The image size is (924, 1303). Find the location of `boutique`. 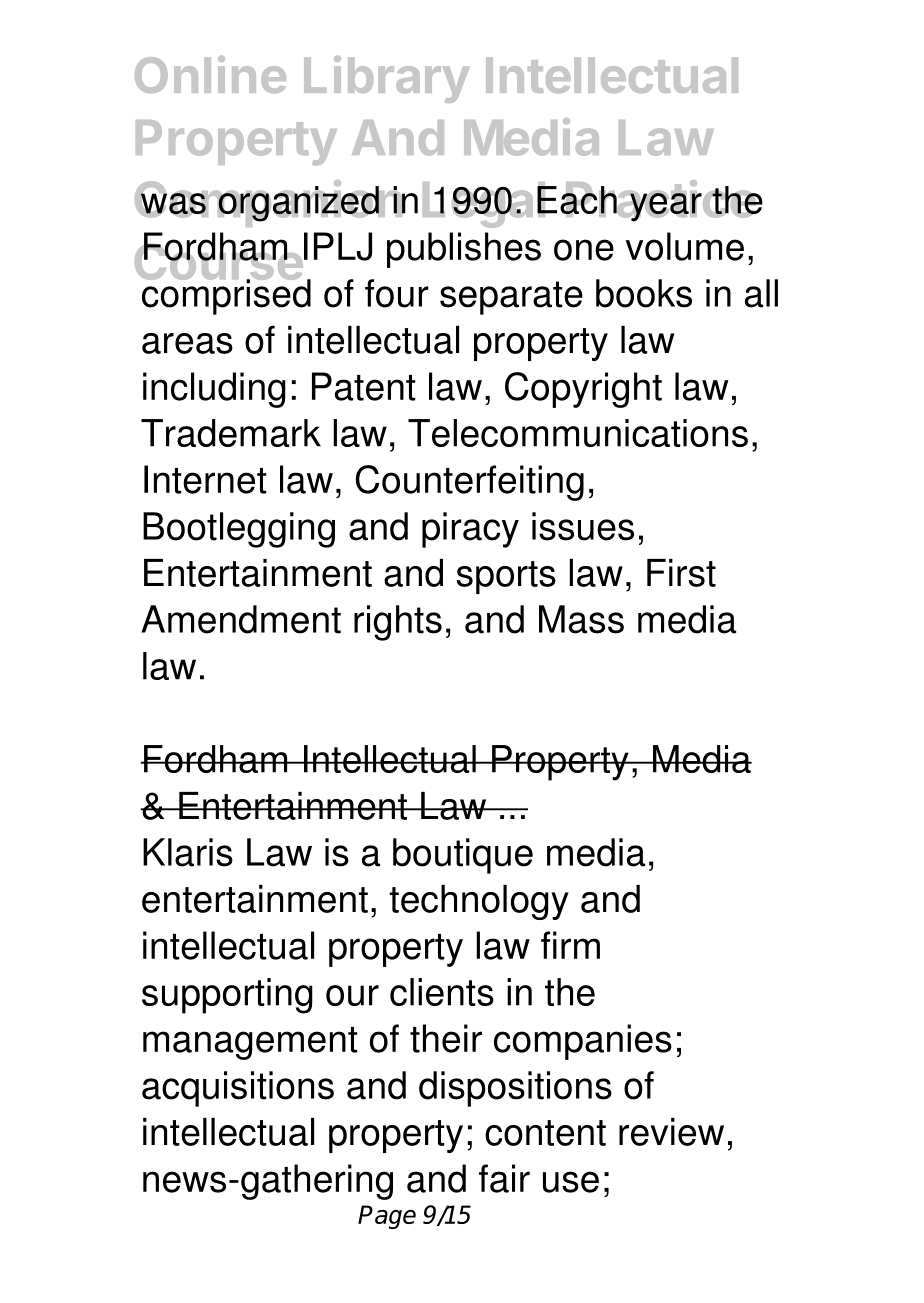

boutique is located at coordinates (463, 856).
